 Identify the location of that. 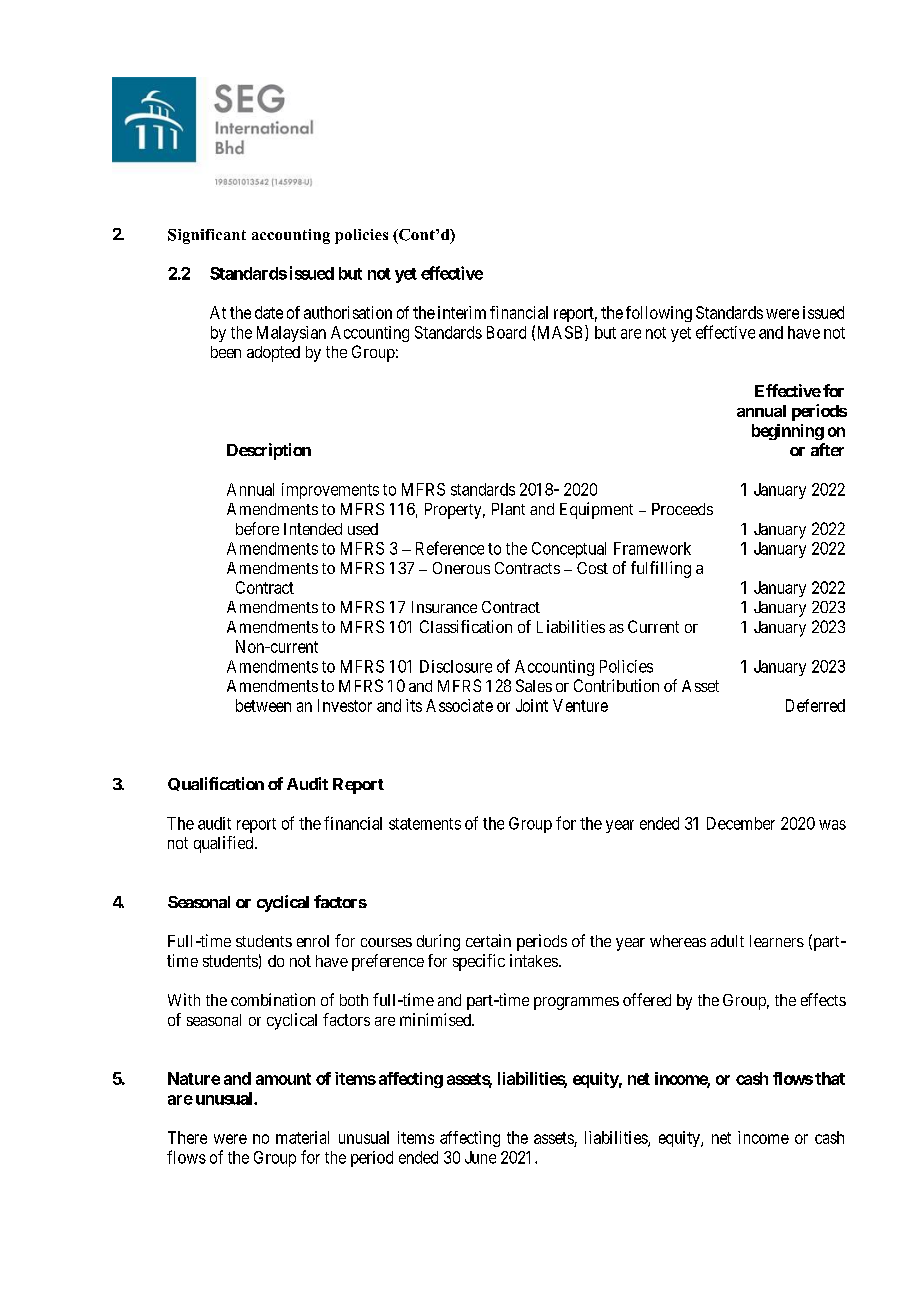
(830, 1078).
